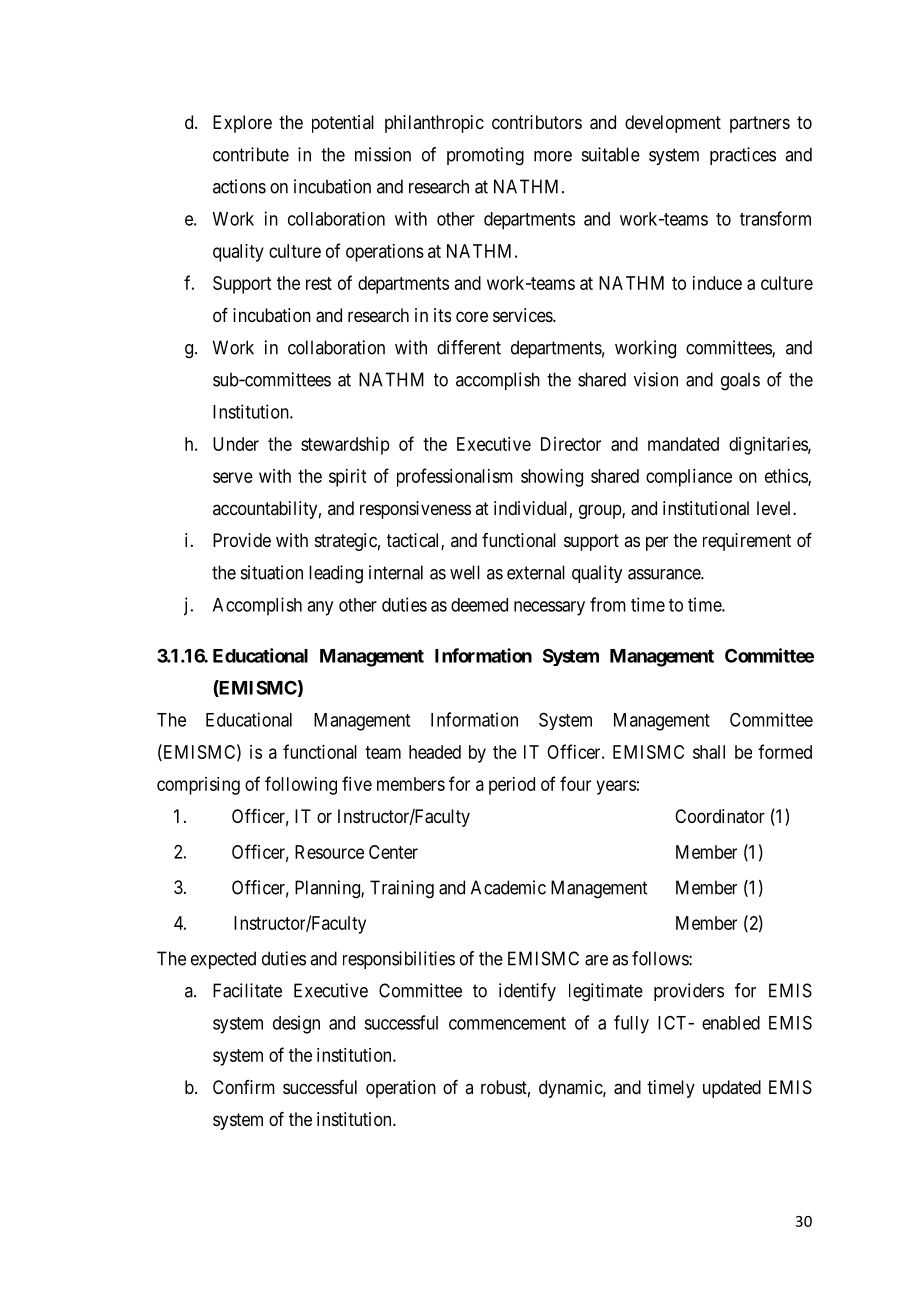 Image resolution: width=924 pixels, height=1308 pixels. What do you see at coordinates (319, 283) in the image?
I see `rest` at bounding box center [319, 283].
